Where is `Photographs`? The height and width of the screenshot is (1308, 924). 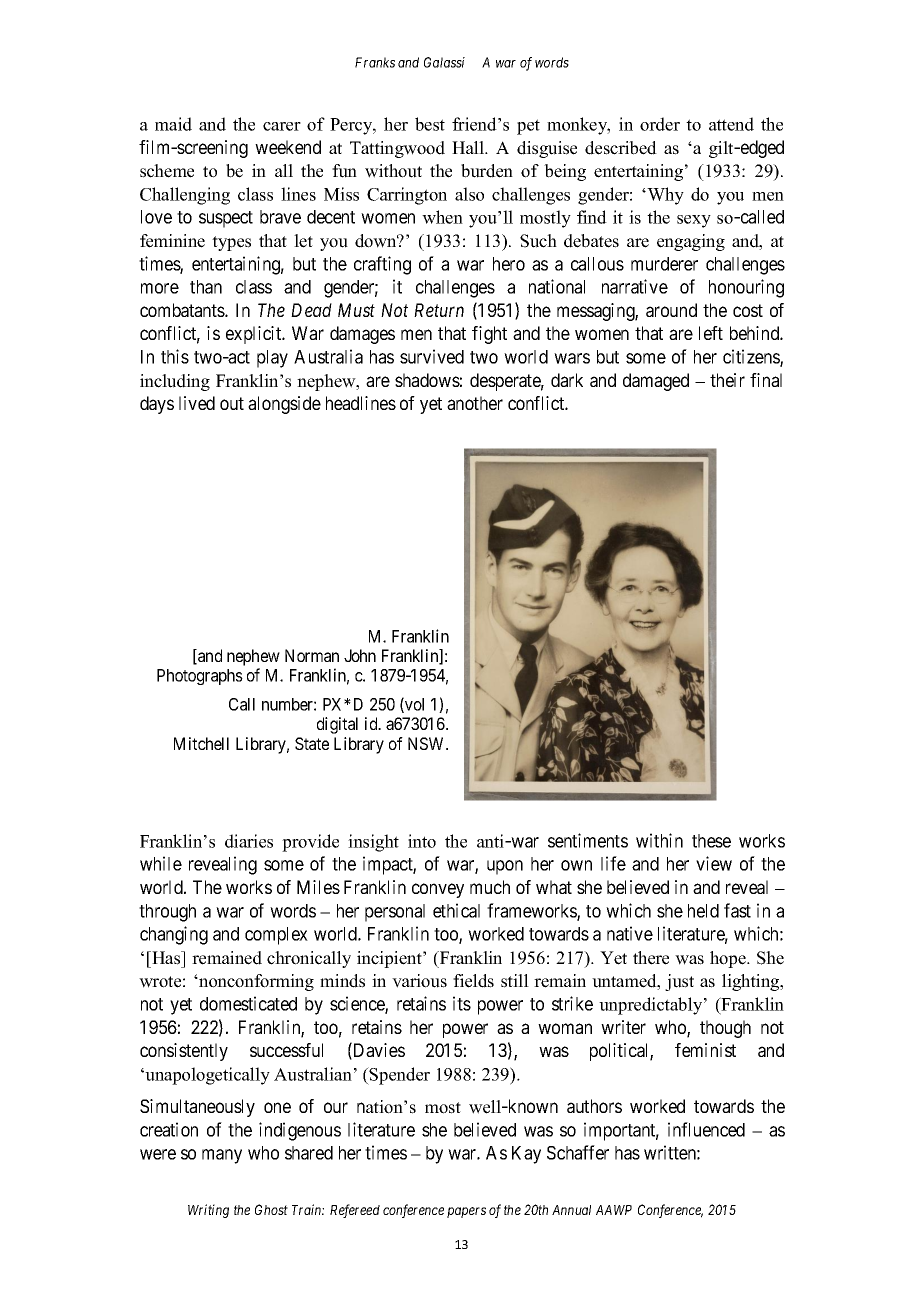 Photographs is located at coordinates (200, 677).
